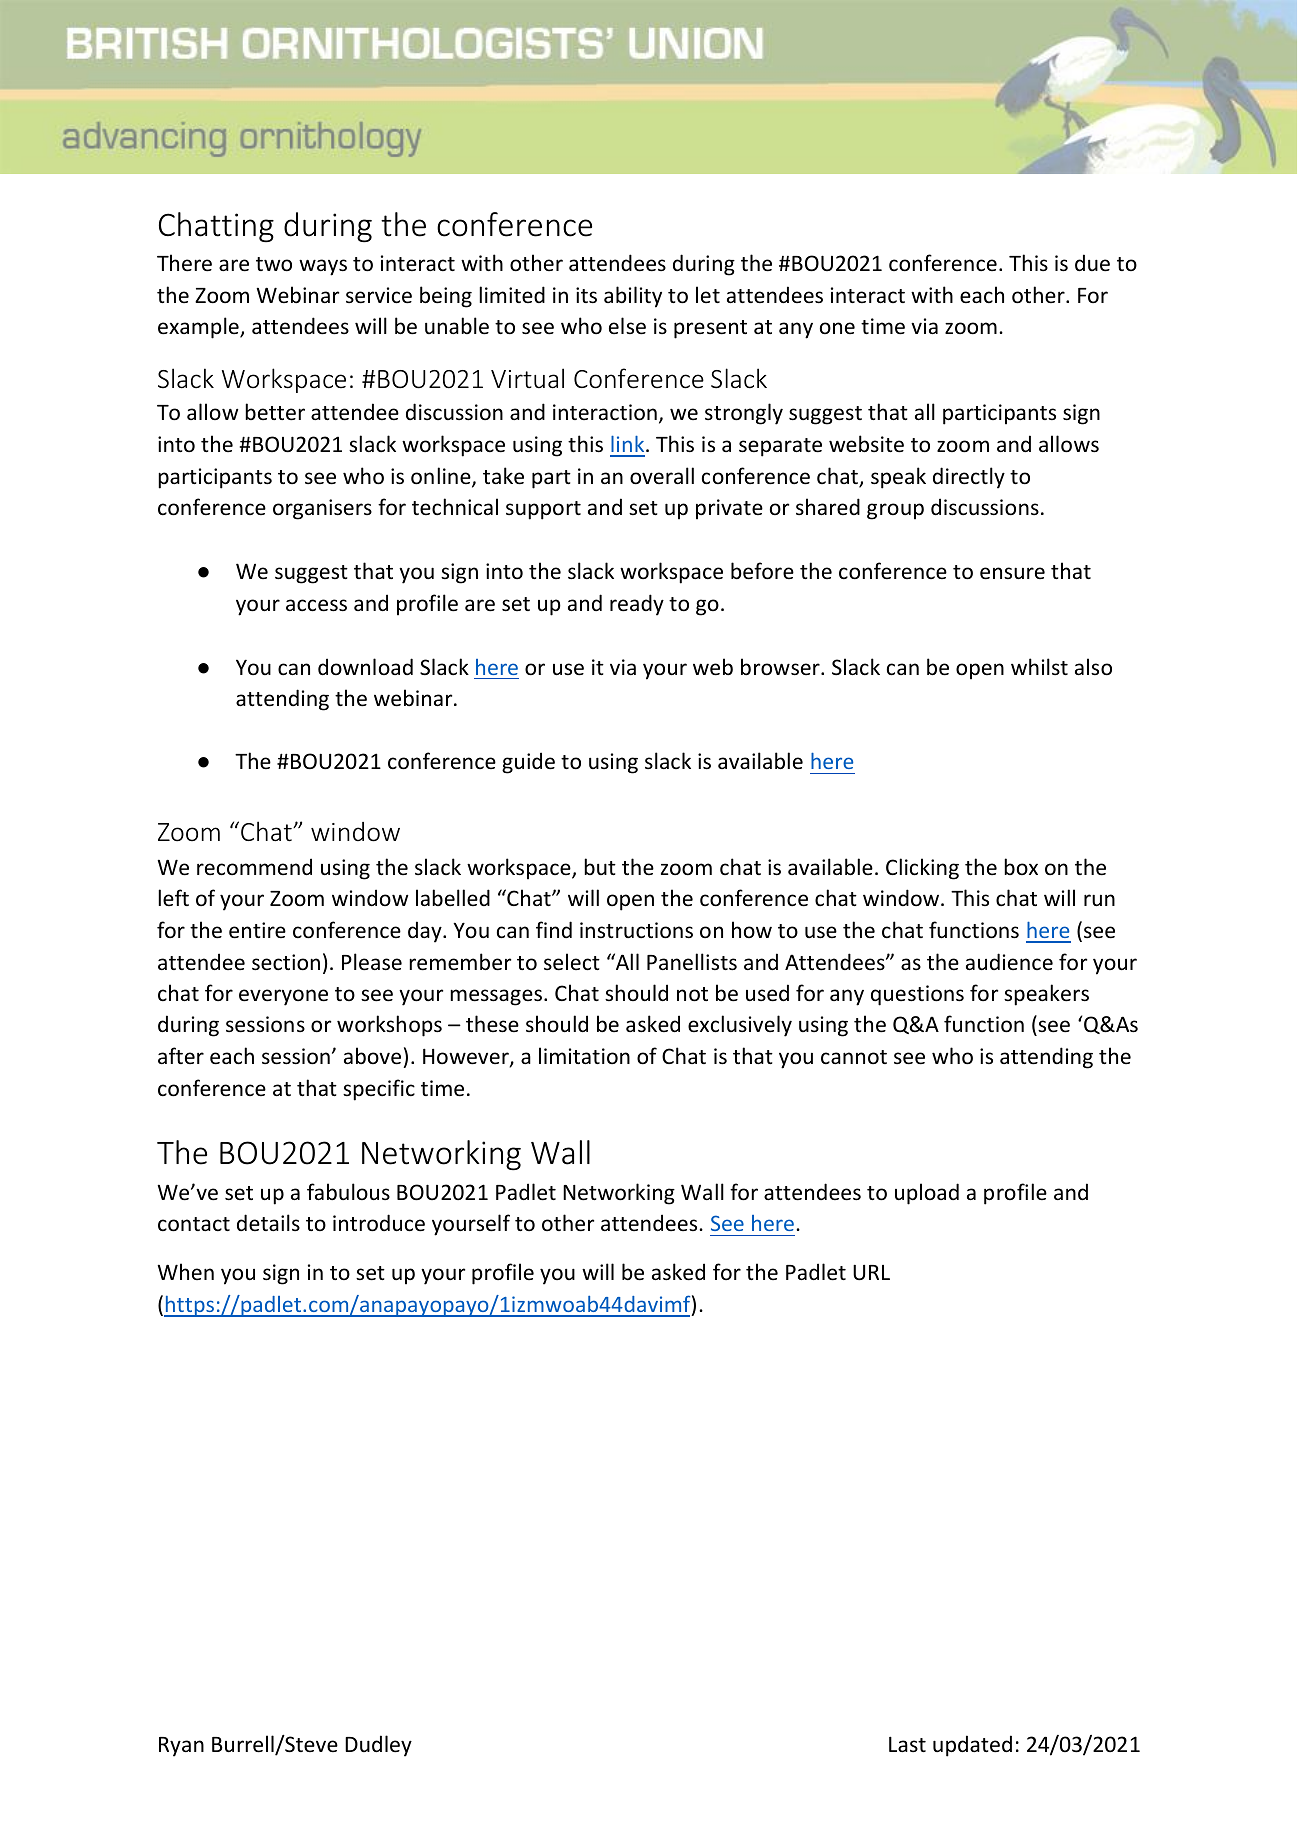 This image has width=1298, height=1836. I want to click on updated, so click(972, 1746).
